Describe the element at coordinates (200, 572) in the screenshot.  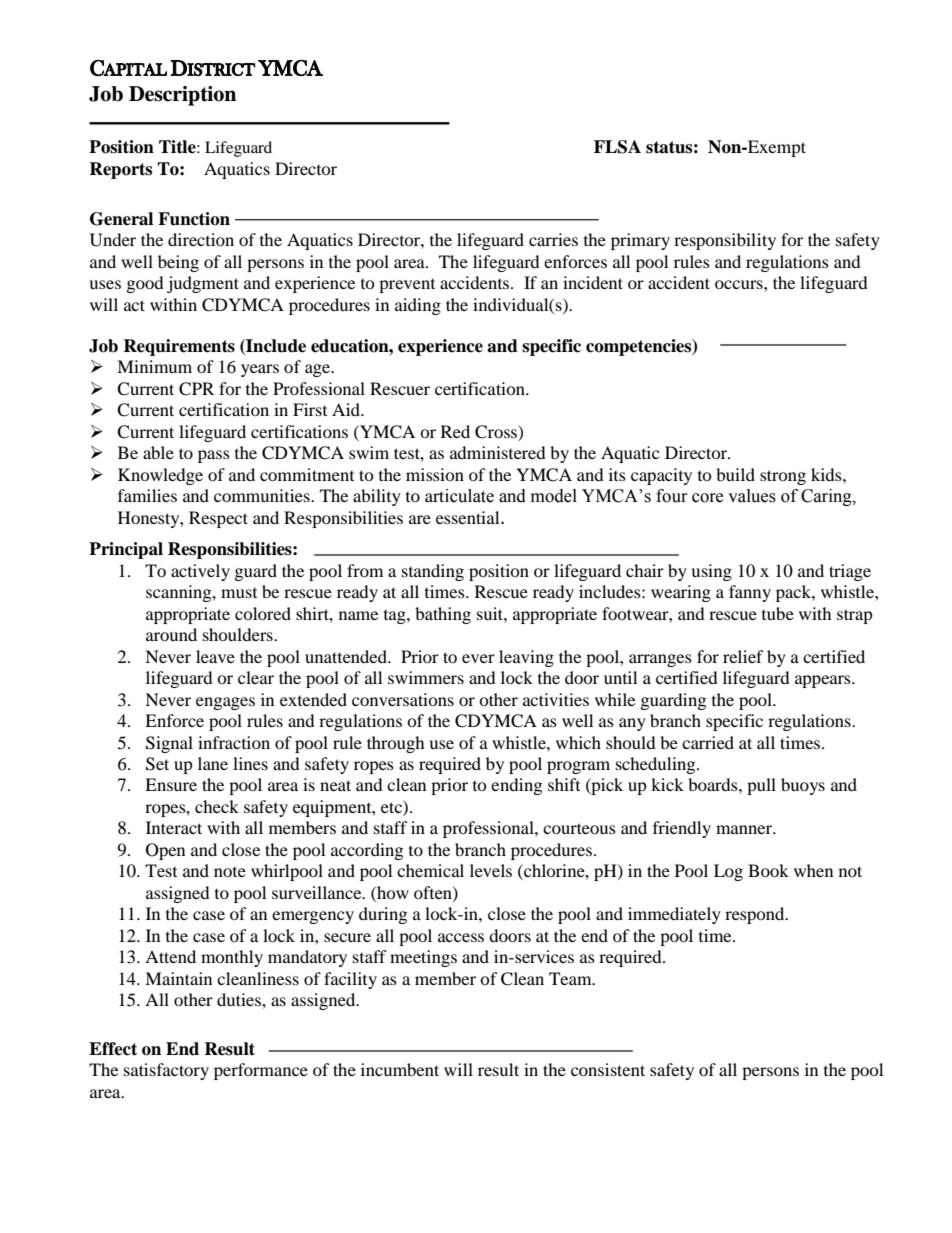
I see `actively` at that location.
